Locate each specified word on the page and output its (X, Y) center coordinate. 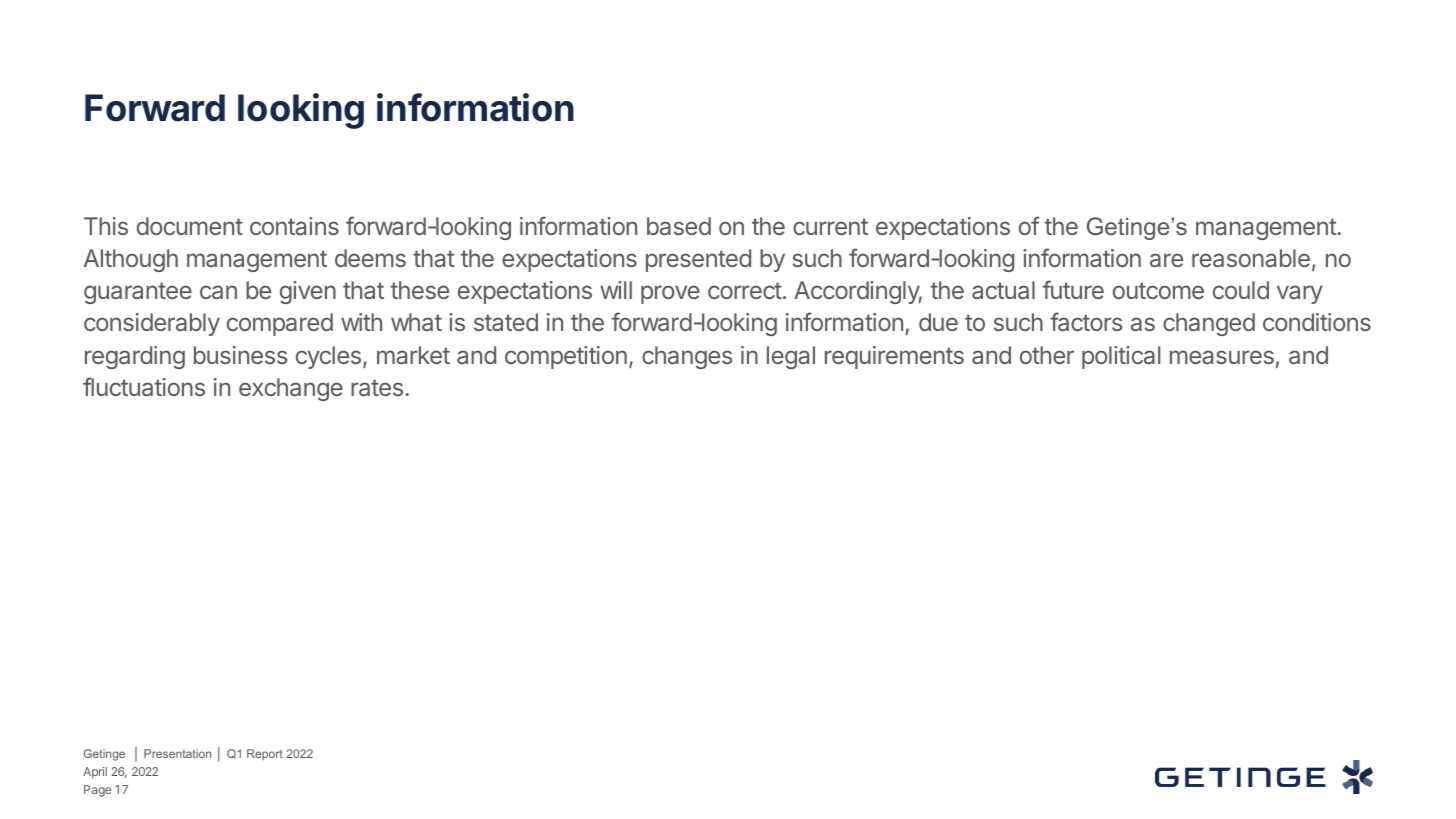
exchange (291, 389)
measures (1222, 357)
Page (97, 791)
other (1047, 355)
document (190, 226)
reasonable (1251, 258)
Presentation (177, 753)
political (1121, 357)
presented (698, 260)
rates (377, 387)
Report (265, 754)
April (95, 773)
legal (791, 357)
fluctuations (144, 386)
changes (687, 357)
